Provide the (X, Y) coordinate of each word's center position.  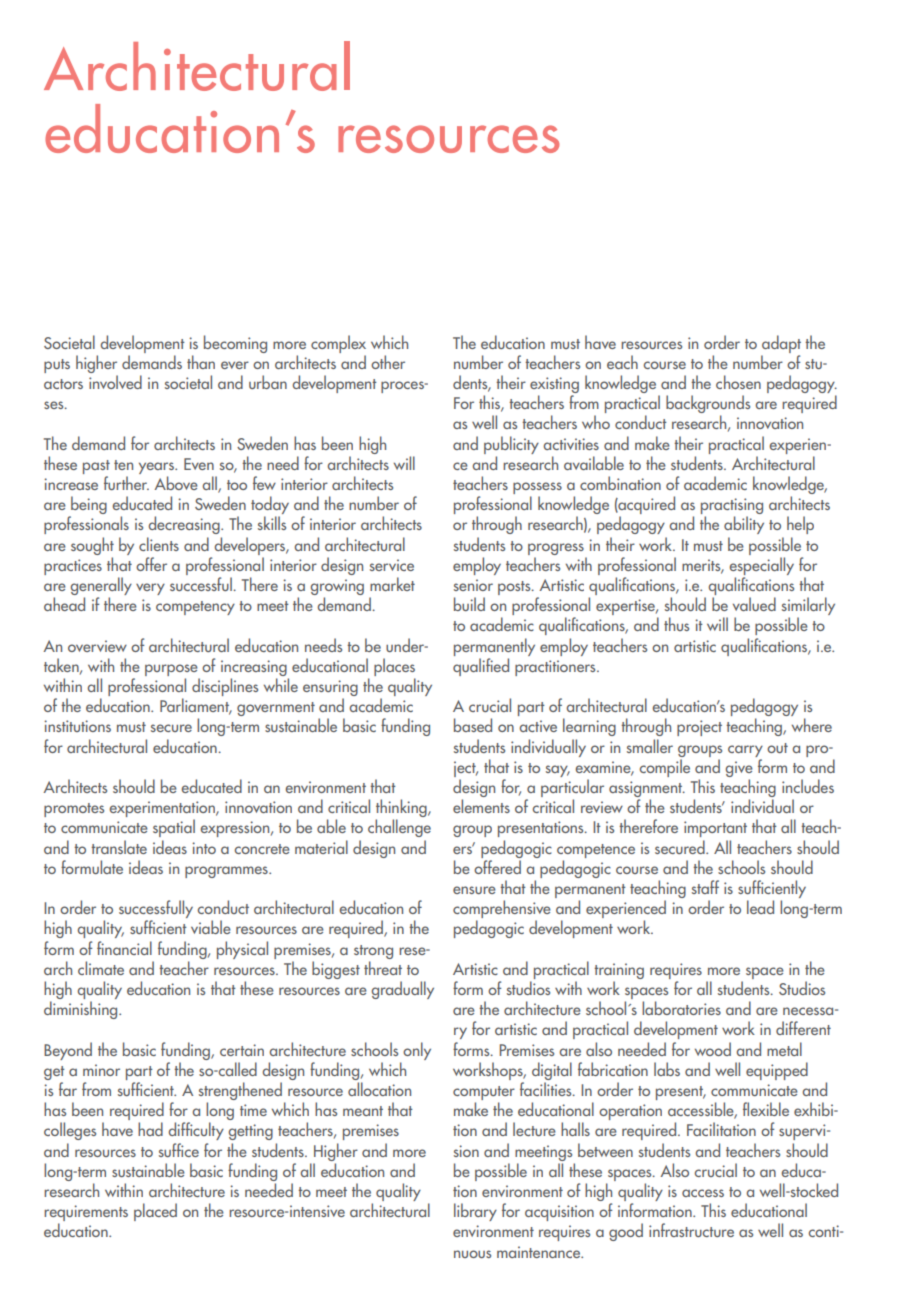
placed (155, 1212)
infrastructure (691, 1230)
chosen (738, 382)
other (388, 362)
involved (115, 382)
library (475, 1212)
